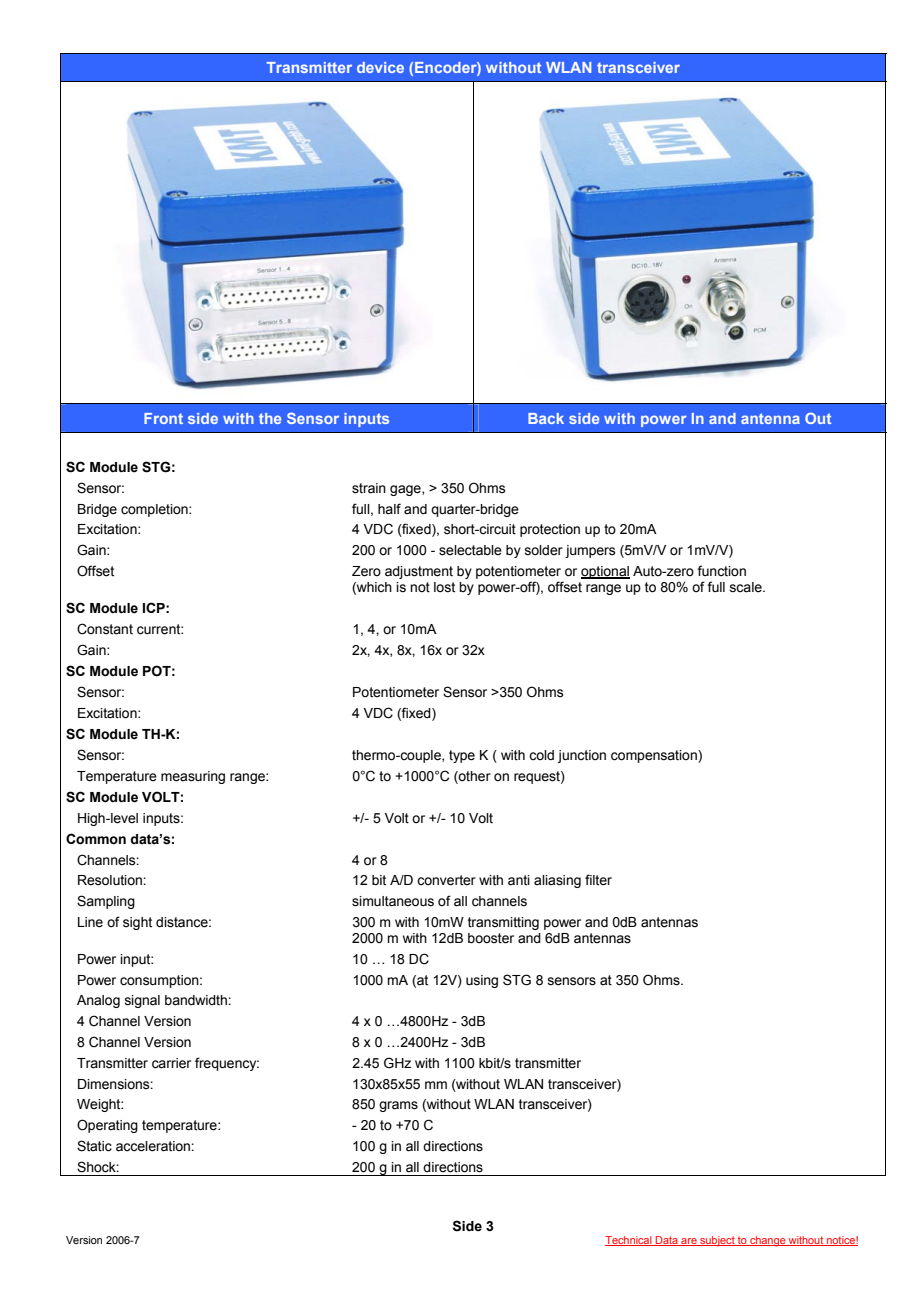 Image resolution: width=924 pixels, height=1308 pixels. Describe the element at coordinates (546, 418) in the image. I see `Back` at that location.
